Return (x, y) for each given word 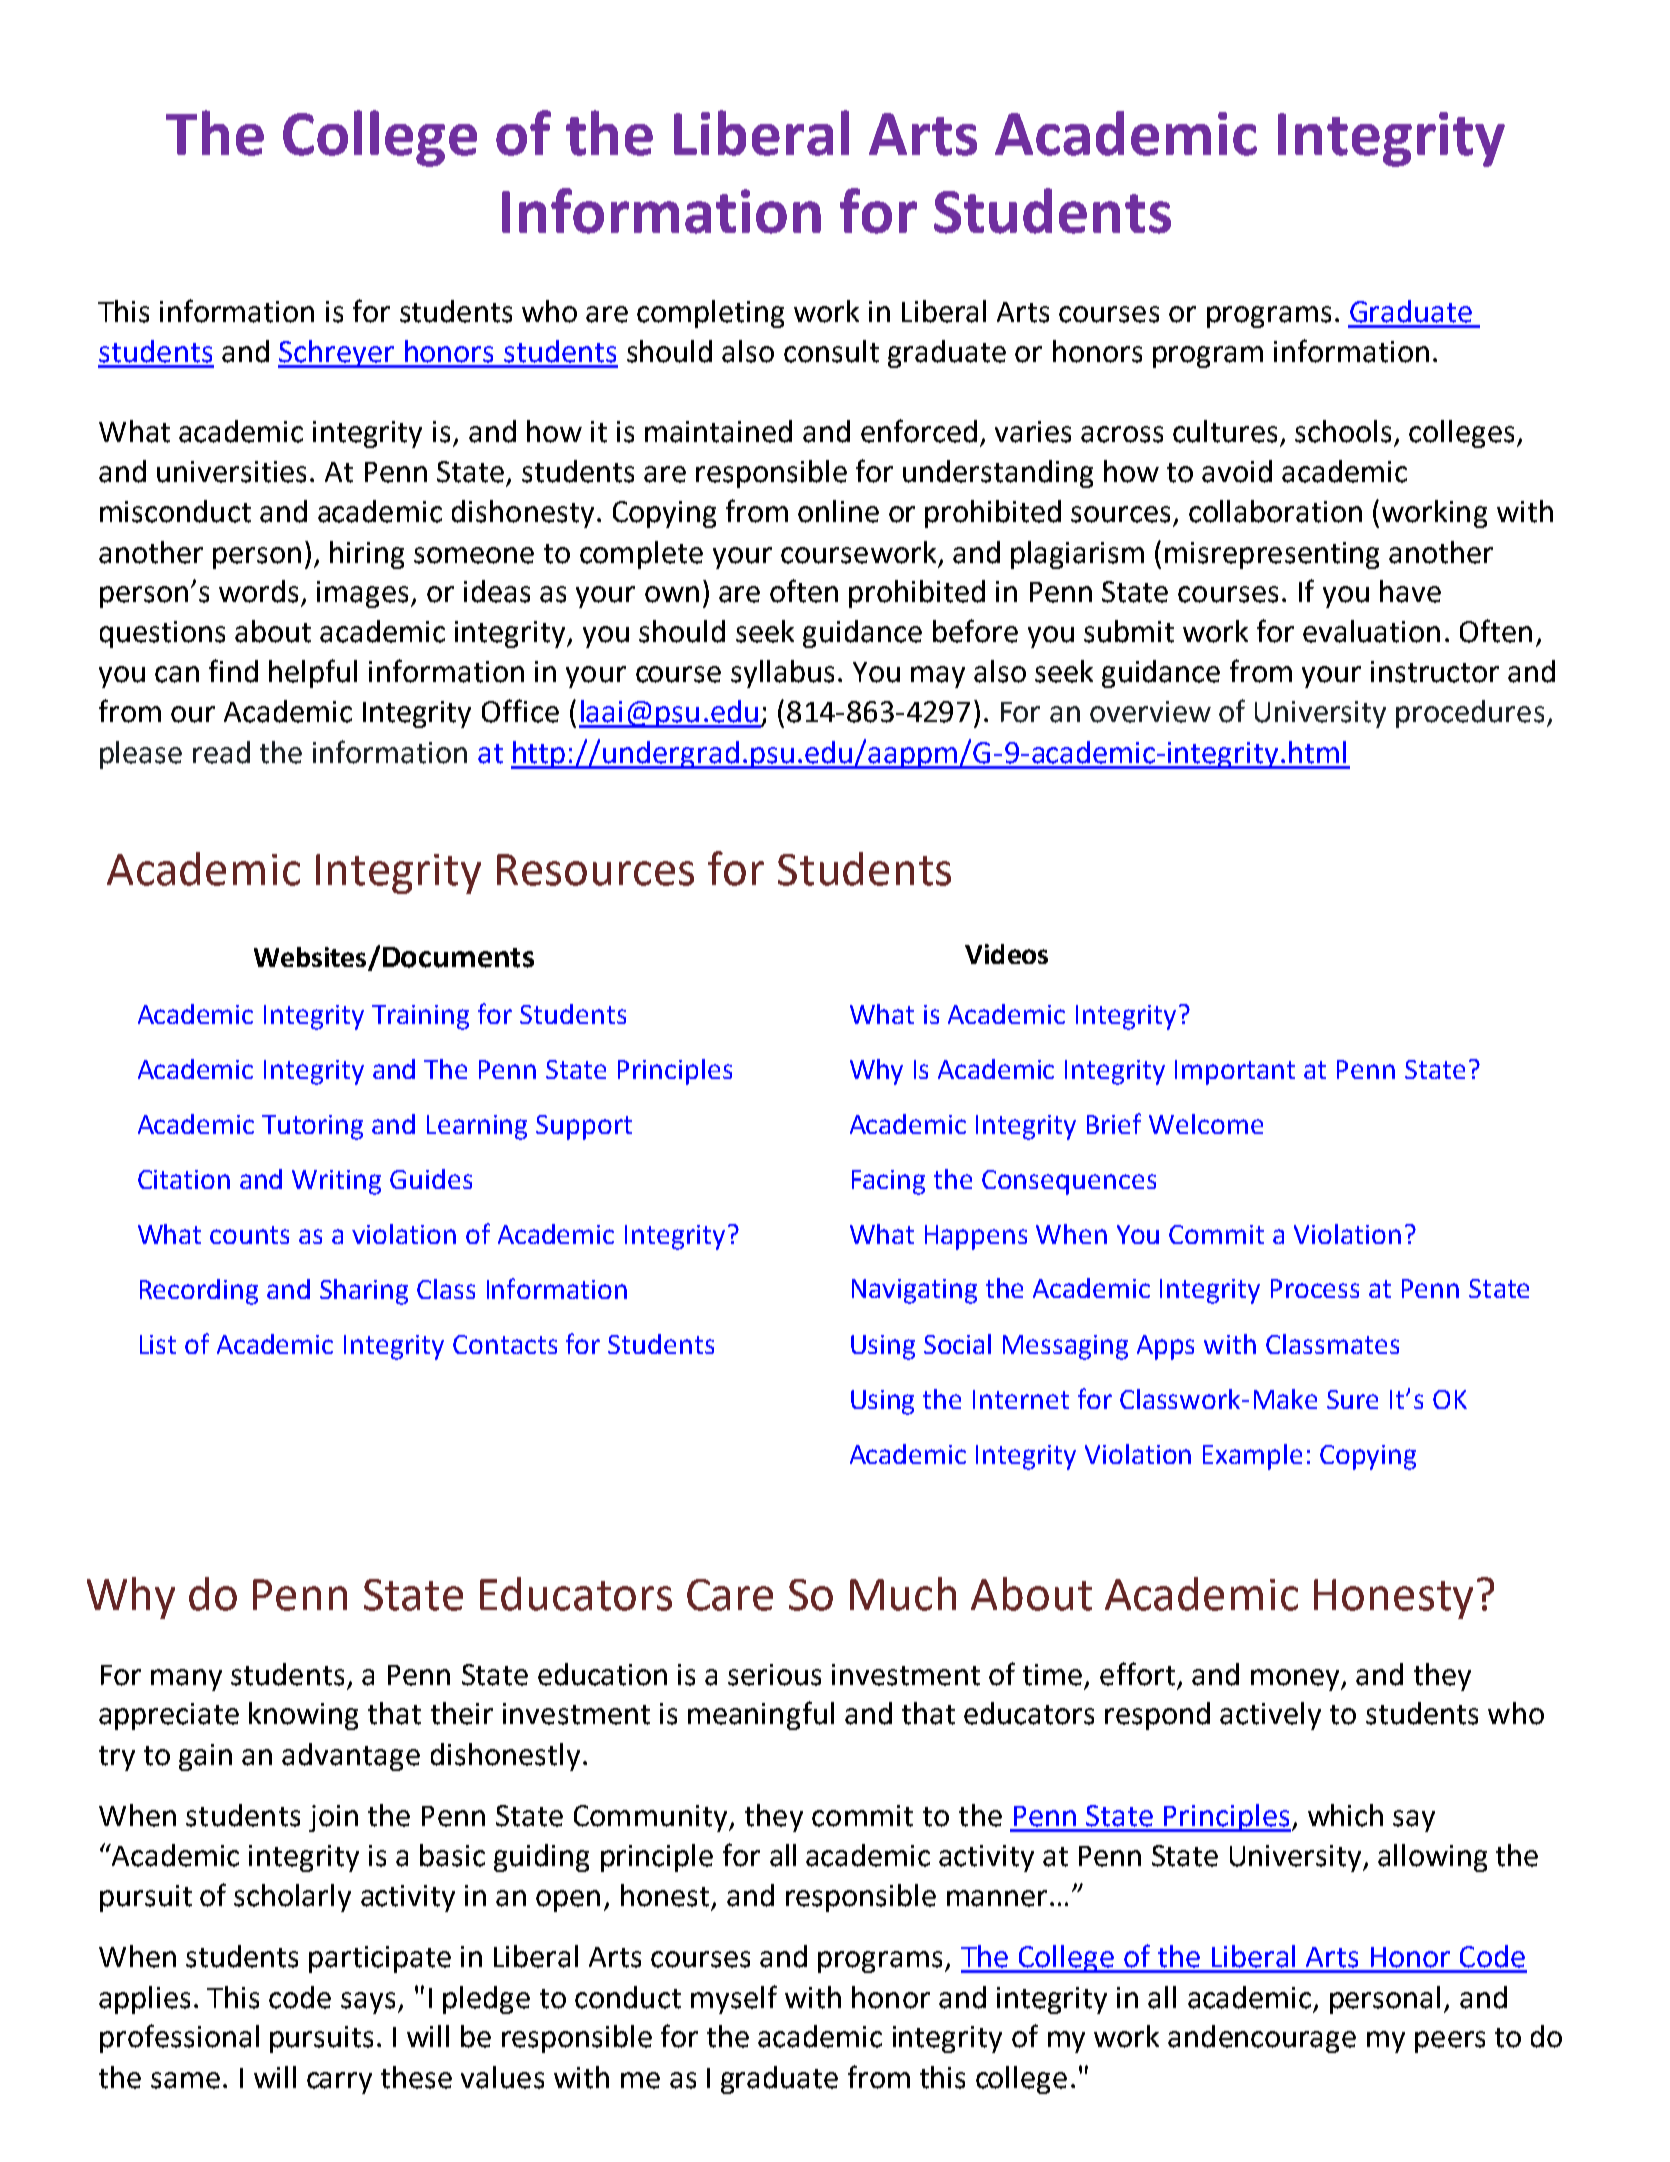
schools (1343, 431)
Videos (1006, 954)
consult (831, 351)
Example (1252, 1457)
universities (231, 472)
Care (730, 1595)
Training (420, 1017)
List (158, 1344)
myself (734, 1999)
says (368, 2003)
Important (1235, 1072)
